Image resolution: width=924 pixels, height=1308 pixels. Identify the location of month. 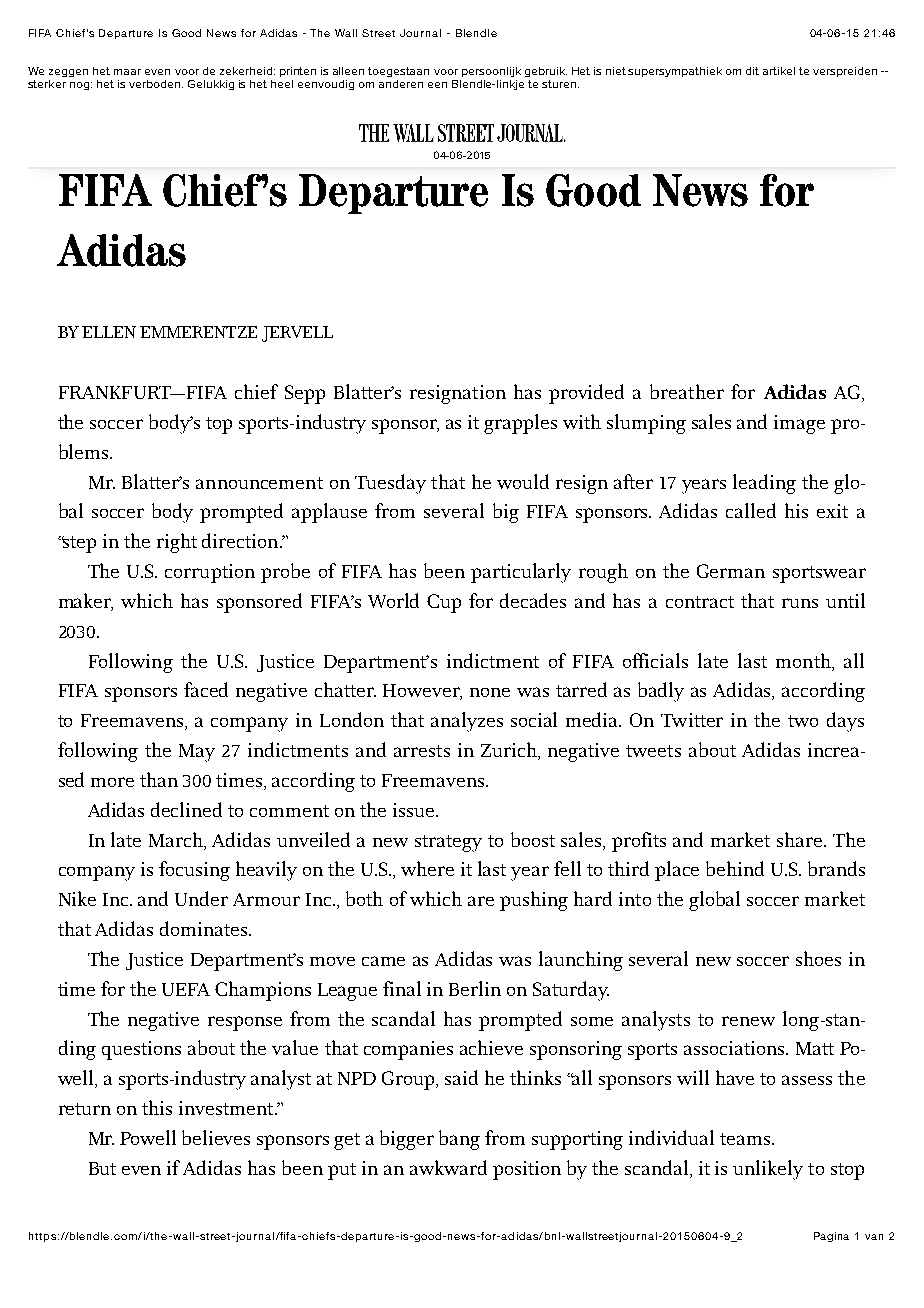
(804, 660).
